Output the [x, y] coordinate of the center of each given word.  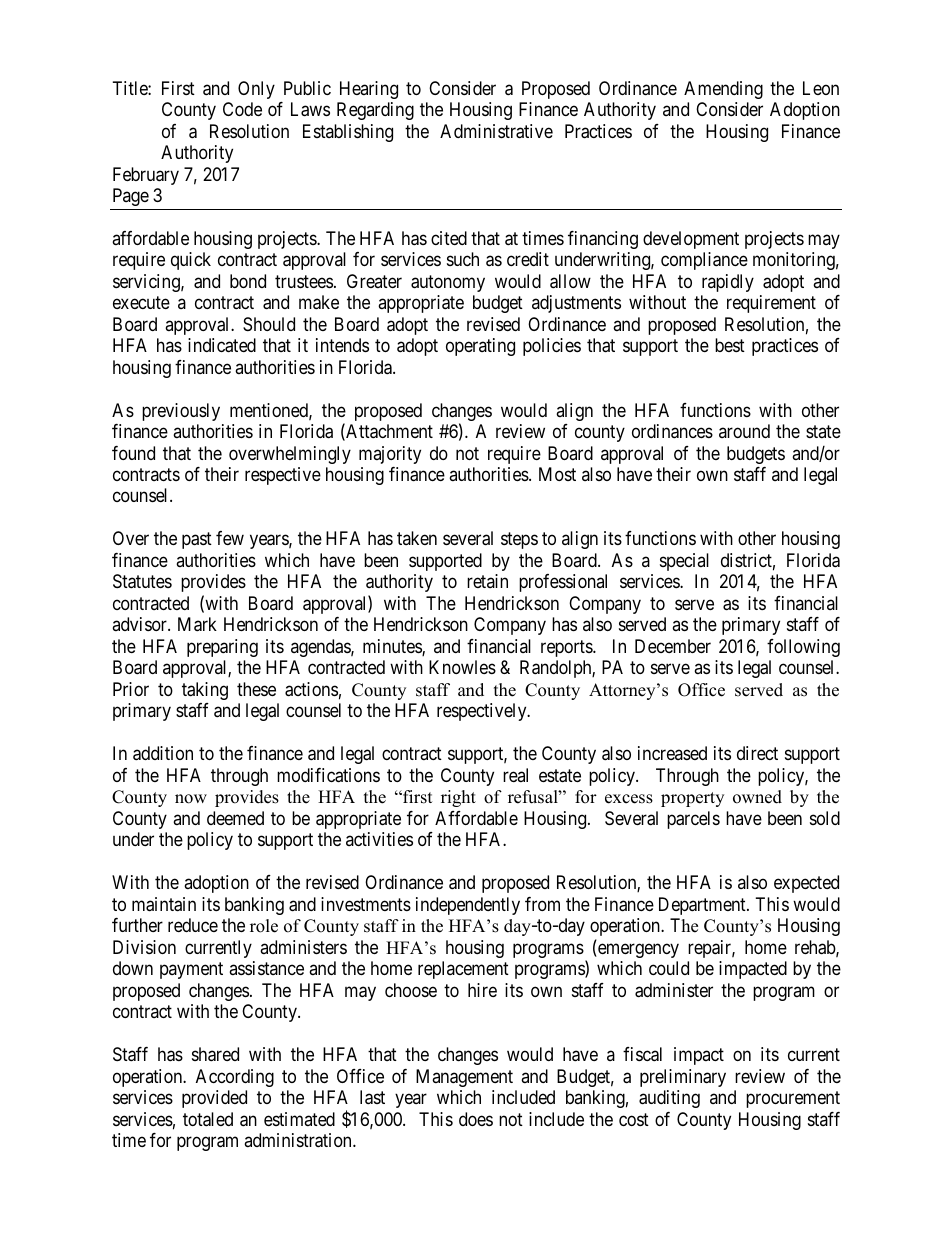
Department [703, 906]
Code [242, 109]
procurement [793, 1099]
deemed [235, 818]
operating [480, 347]
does [476, 1119]
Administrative [496, 131]
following [803, 648]
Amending [723, 90]
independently [468, 906]
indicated [222, 345]
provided [214, 1099]
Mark [197, 624]
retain [487, 581]
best [730, 345]
